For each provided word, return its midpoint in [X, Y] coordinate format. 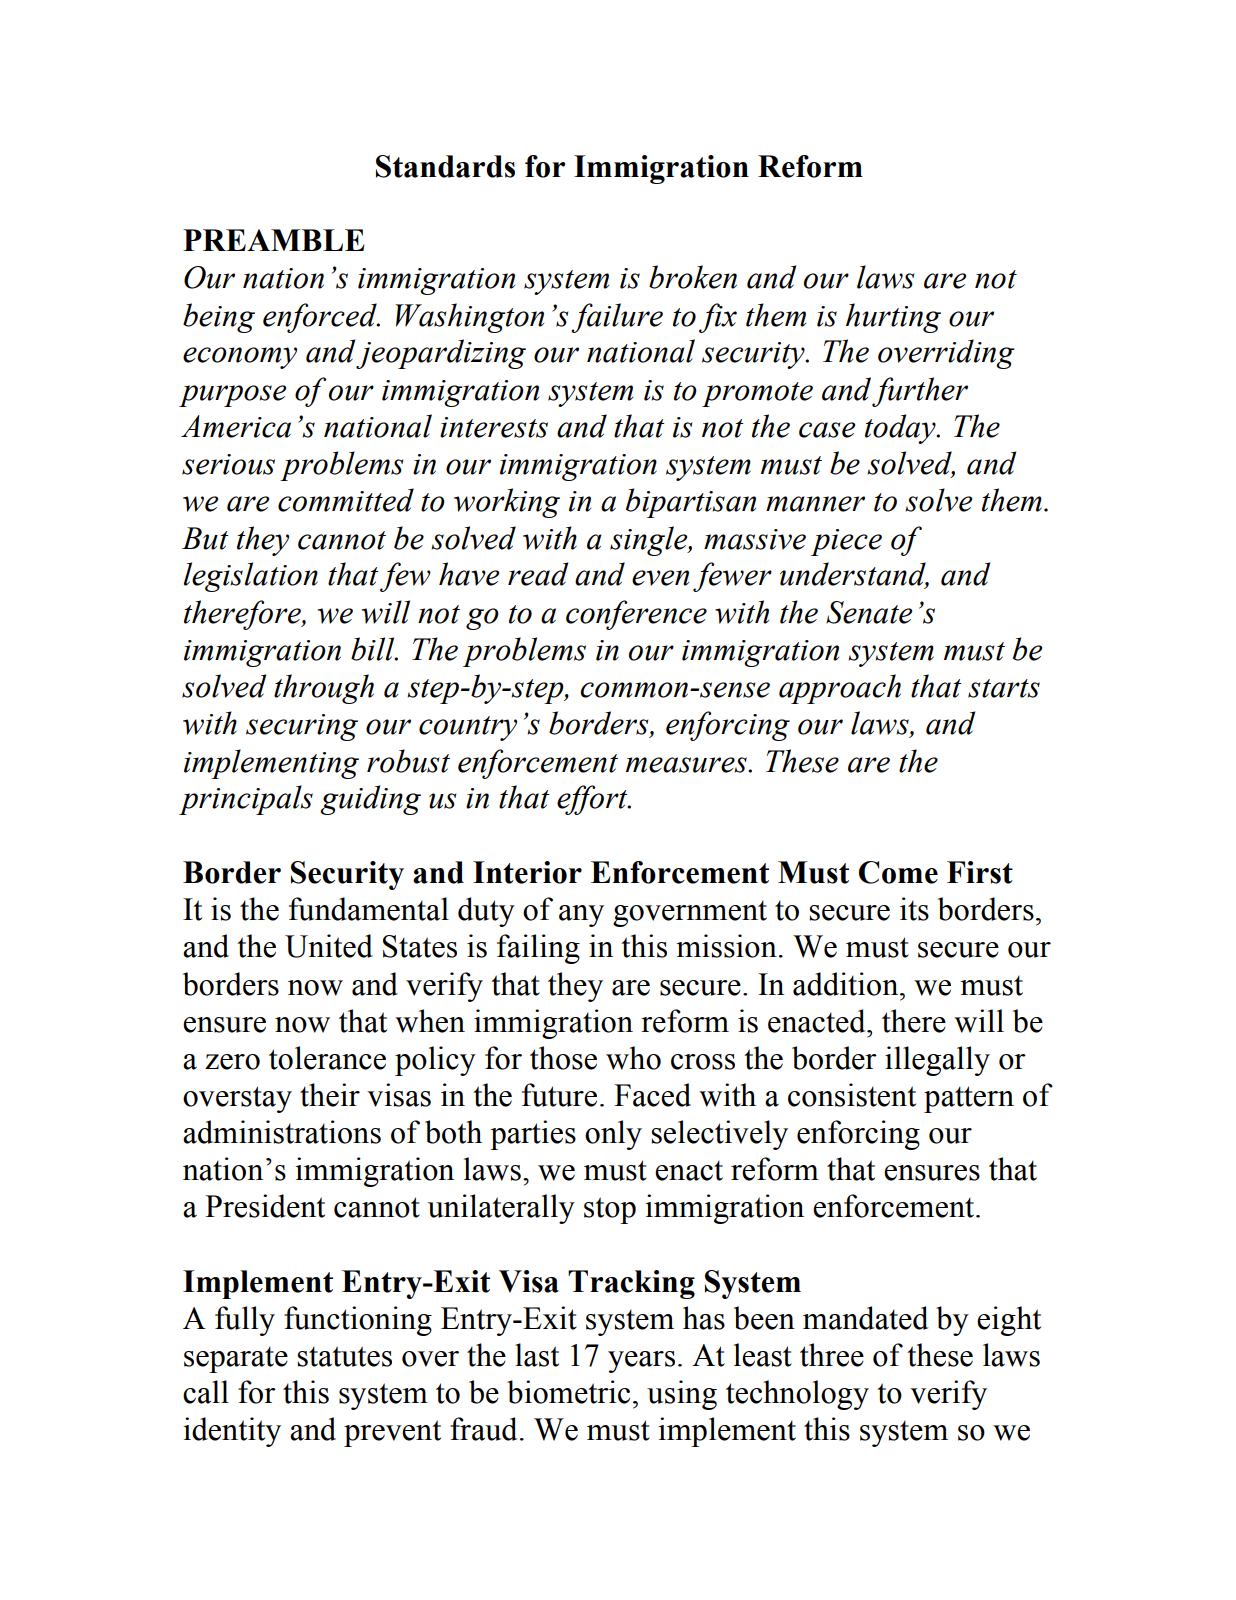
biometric [568, 1392]
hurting [893, 318]
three [832, 1355]
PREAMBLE [274, 240]
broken [693, 277]
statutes [345, 1356]
